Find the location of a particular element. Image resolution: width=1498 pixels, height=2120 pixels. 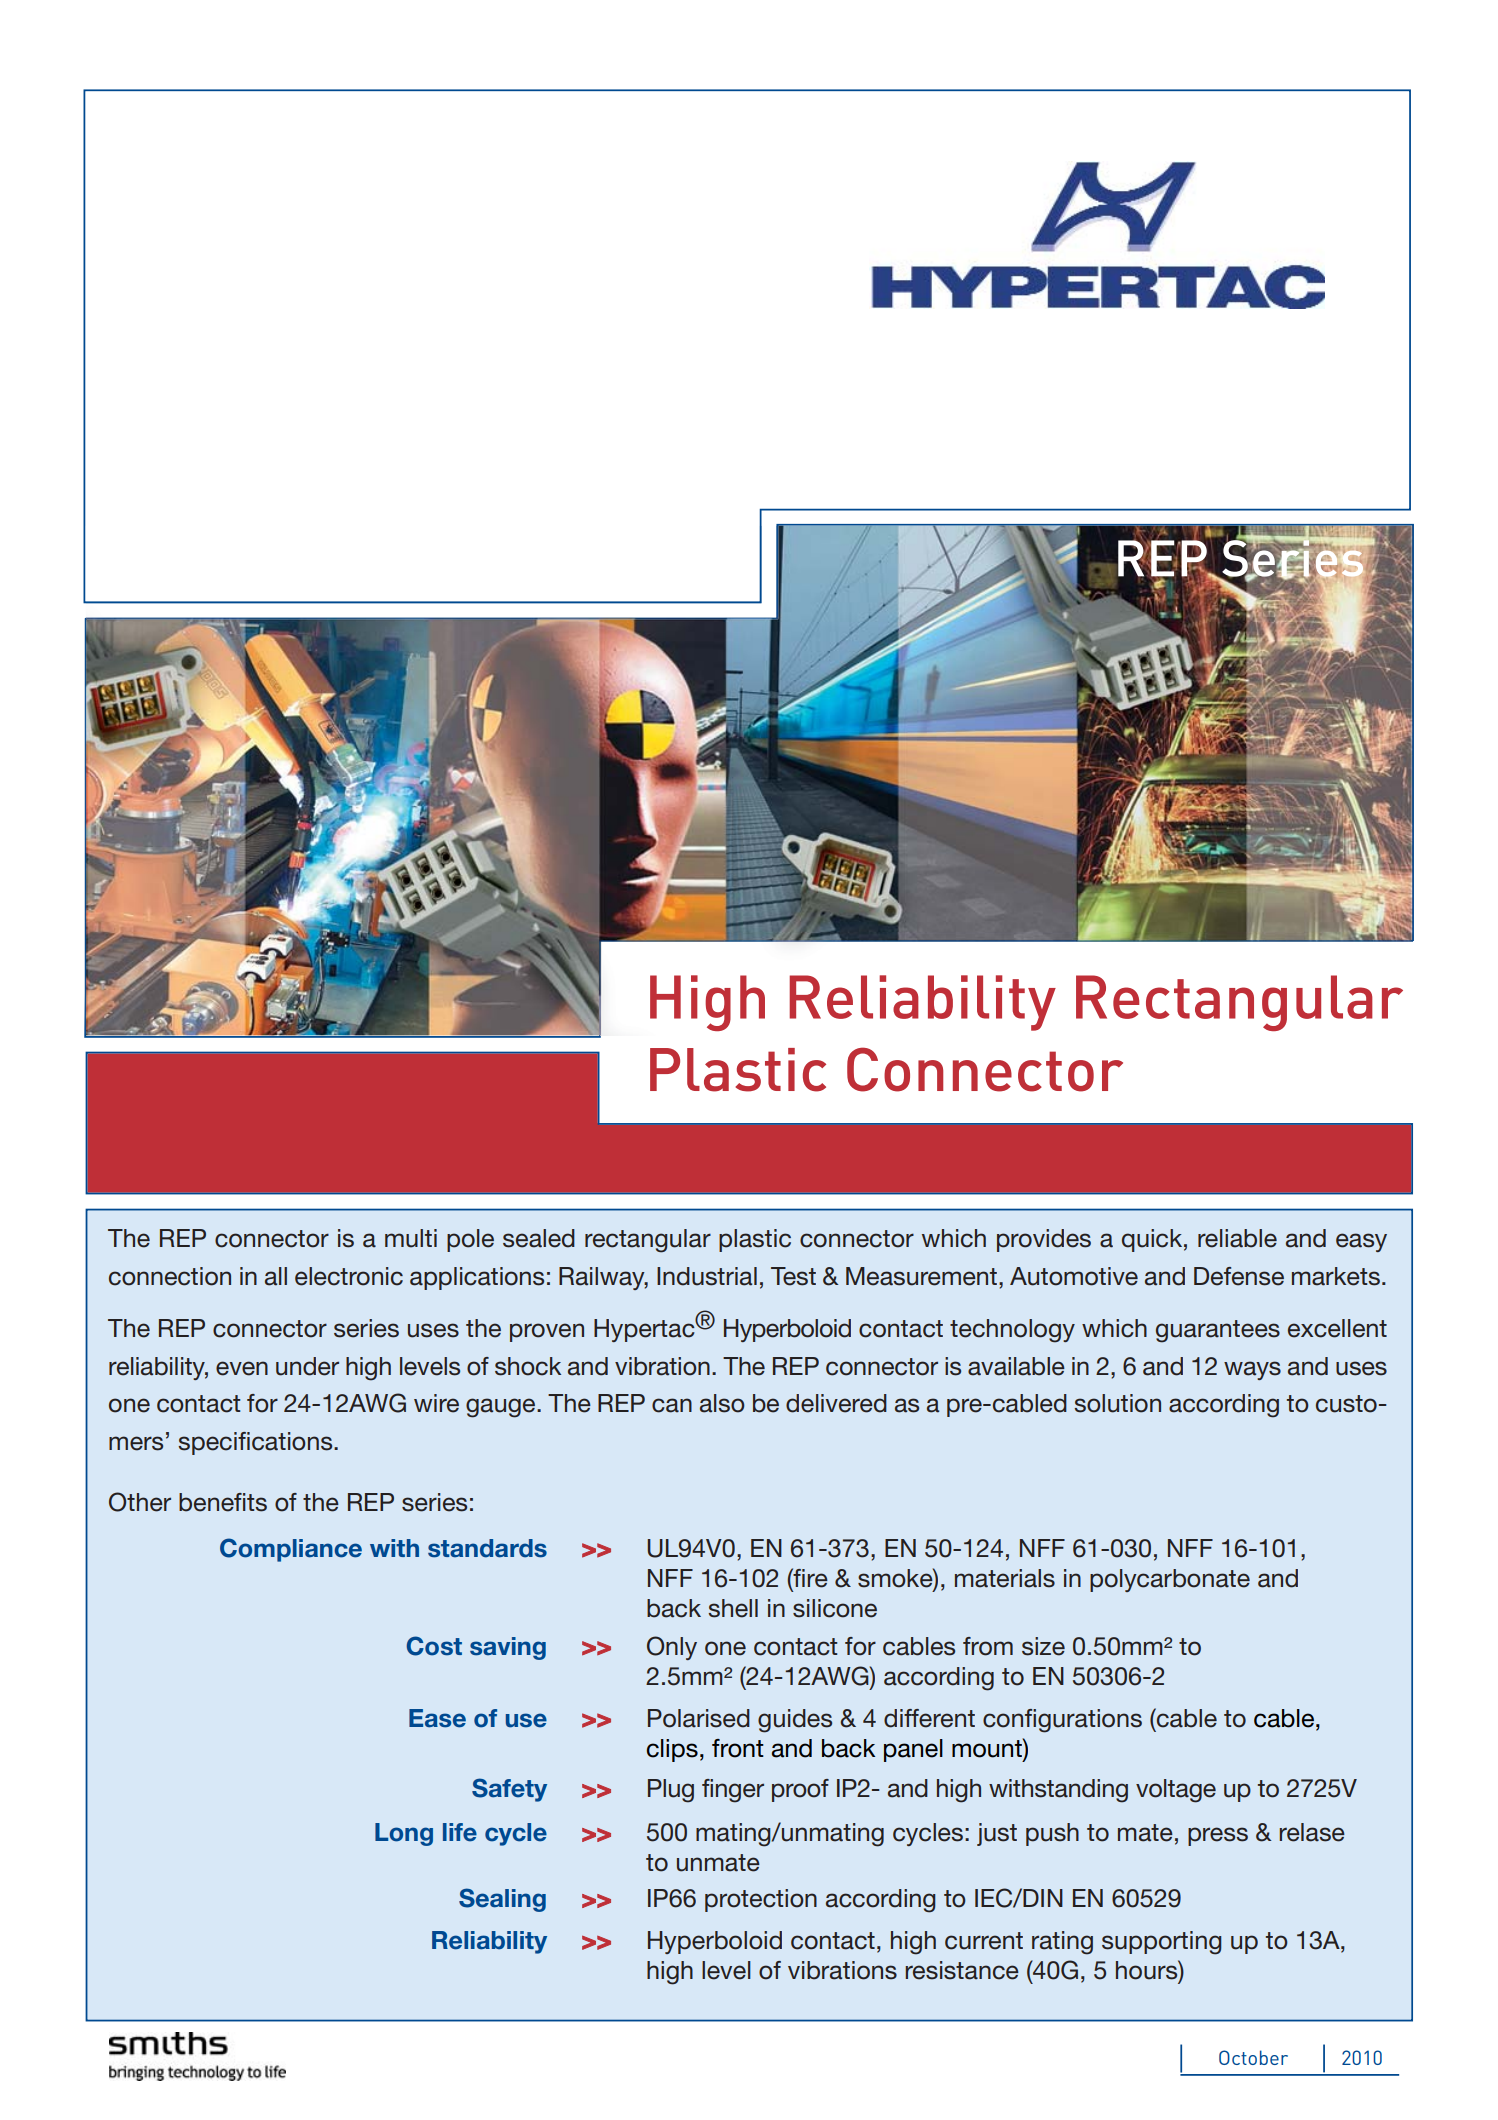

Defense is located at coordinates (1239, 1276).
